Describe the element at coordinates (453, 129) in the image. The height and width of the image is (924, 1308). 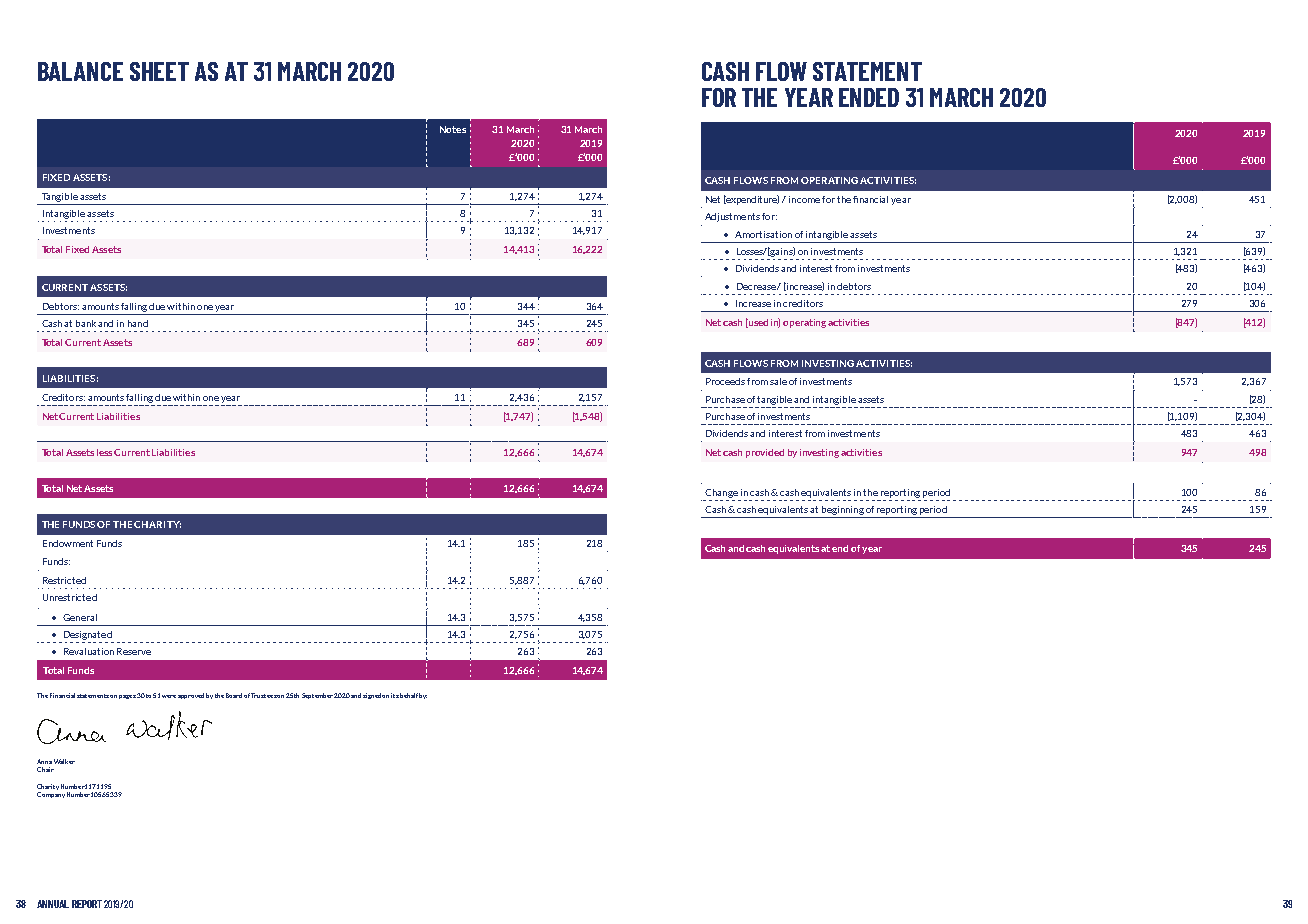
I see `Notes` at that location.
